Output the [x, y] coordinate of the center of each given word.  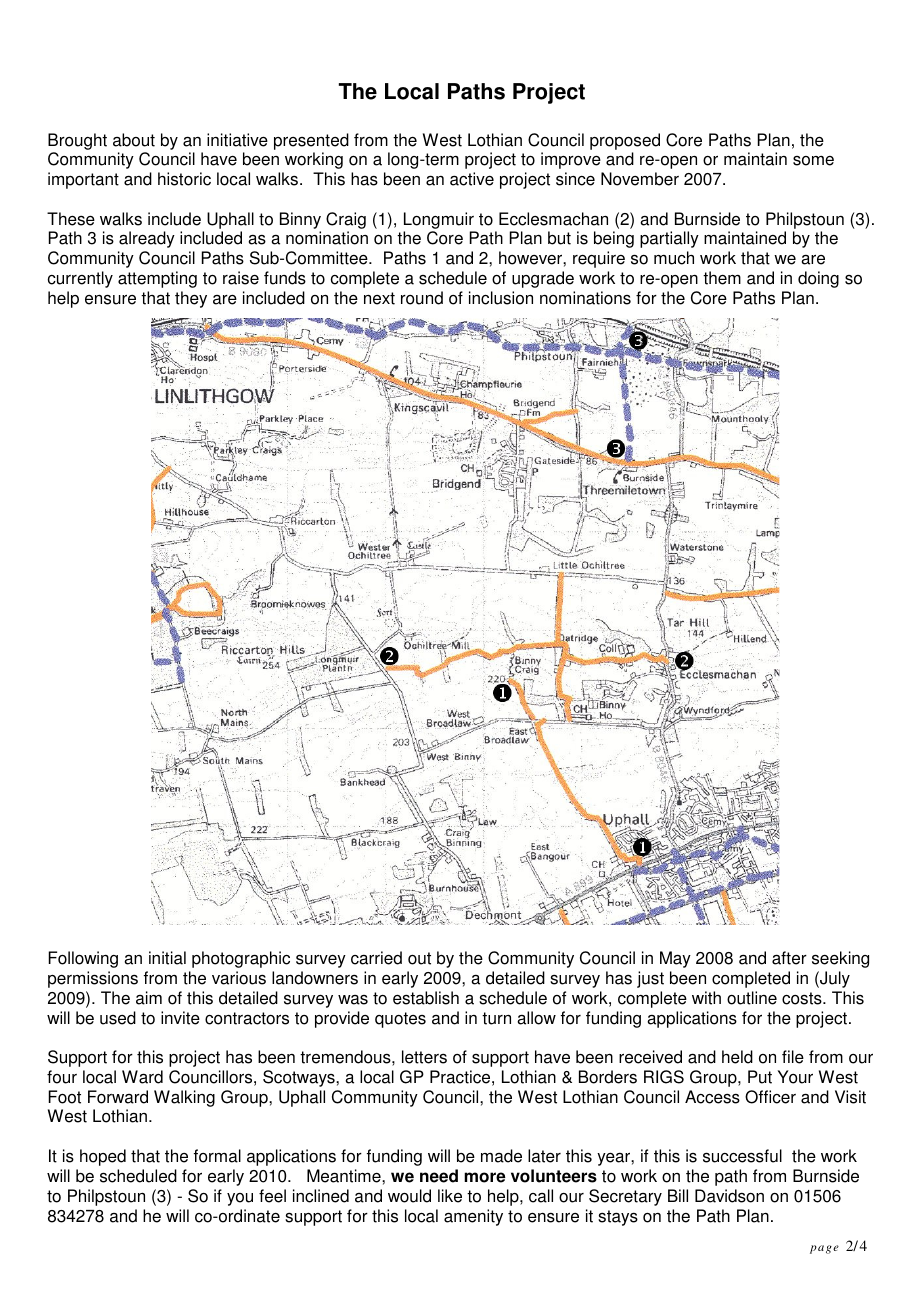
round [422, 298]
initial [167, 958]
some [813, 161]
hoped [103, 1157]
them [722, 278]
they [191, 299]
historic [184, 179]
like [450, 1196]
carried [376, 958]
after [789, 958]
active [472, 179]
